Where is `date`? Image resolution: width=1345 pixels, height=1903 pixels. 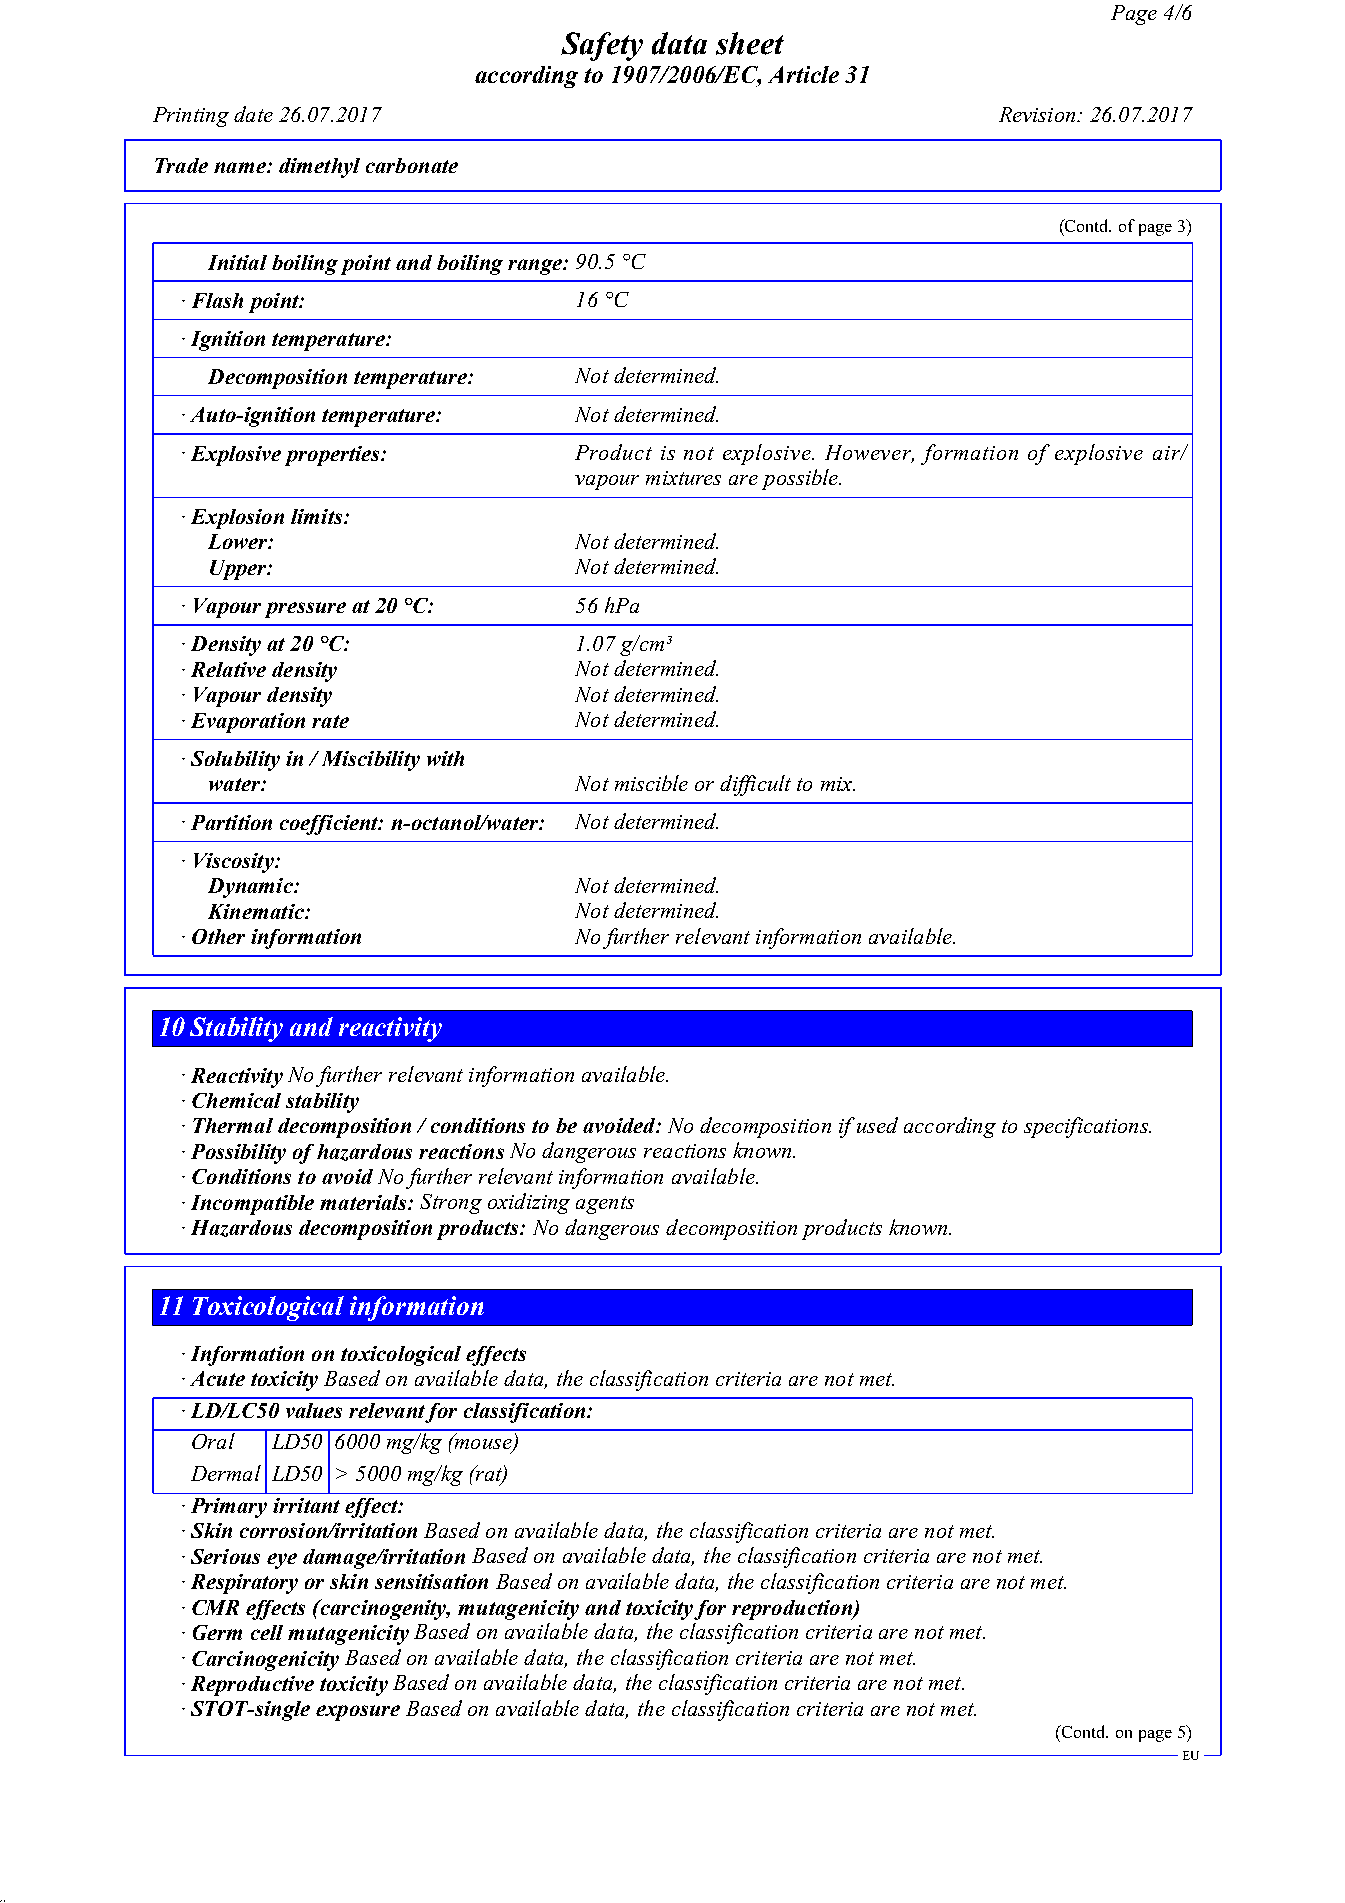
date is located at coordinates (253, 114).
